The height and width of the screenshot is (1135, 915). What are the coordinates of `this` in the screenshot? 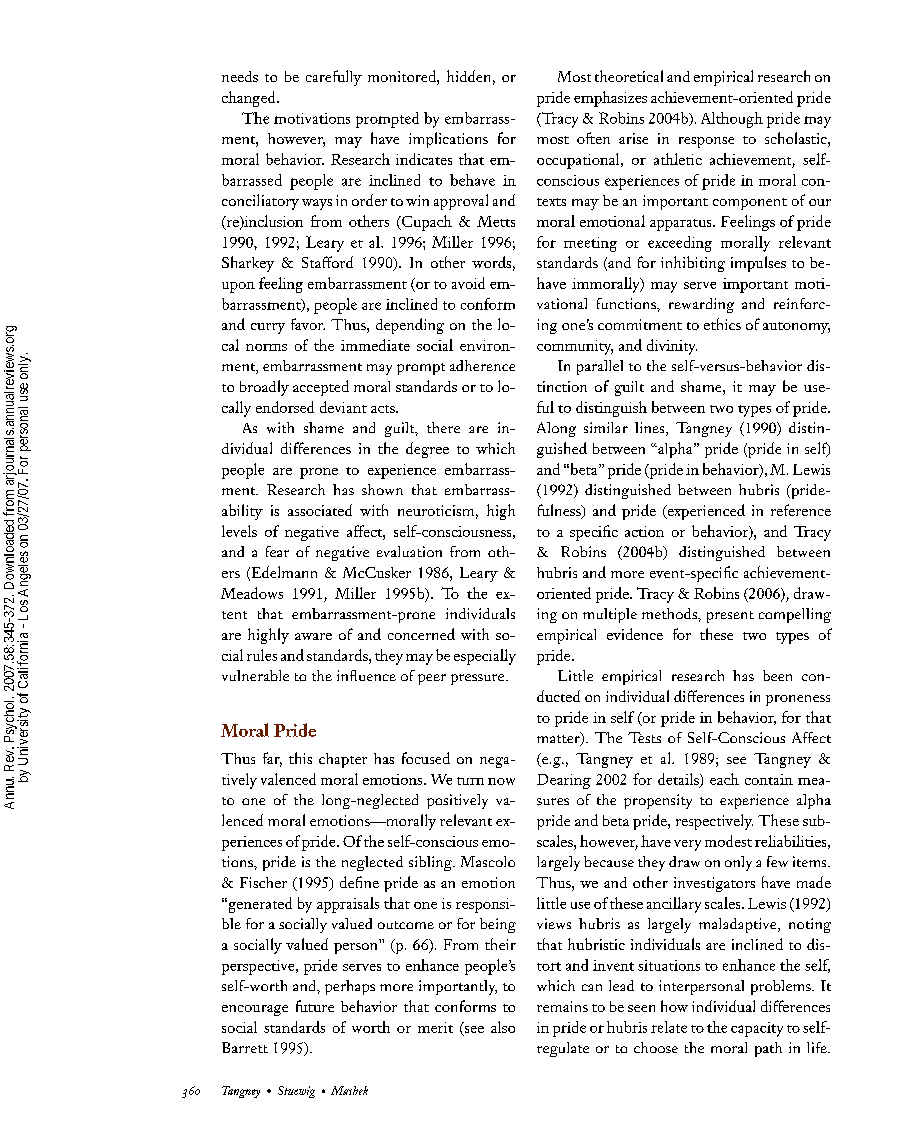 It's located at (300, 758).
